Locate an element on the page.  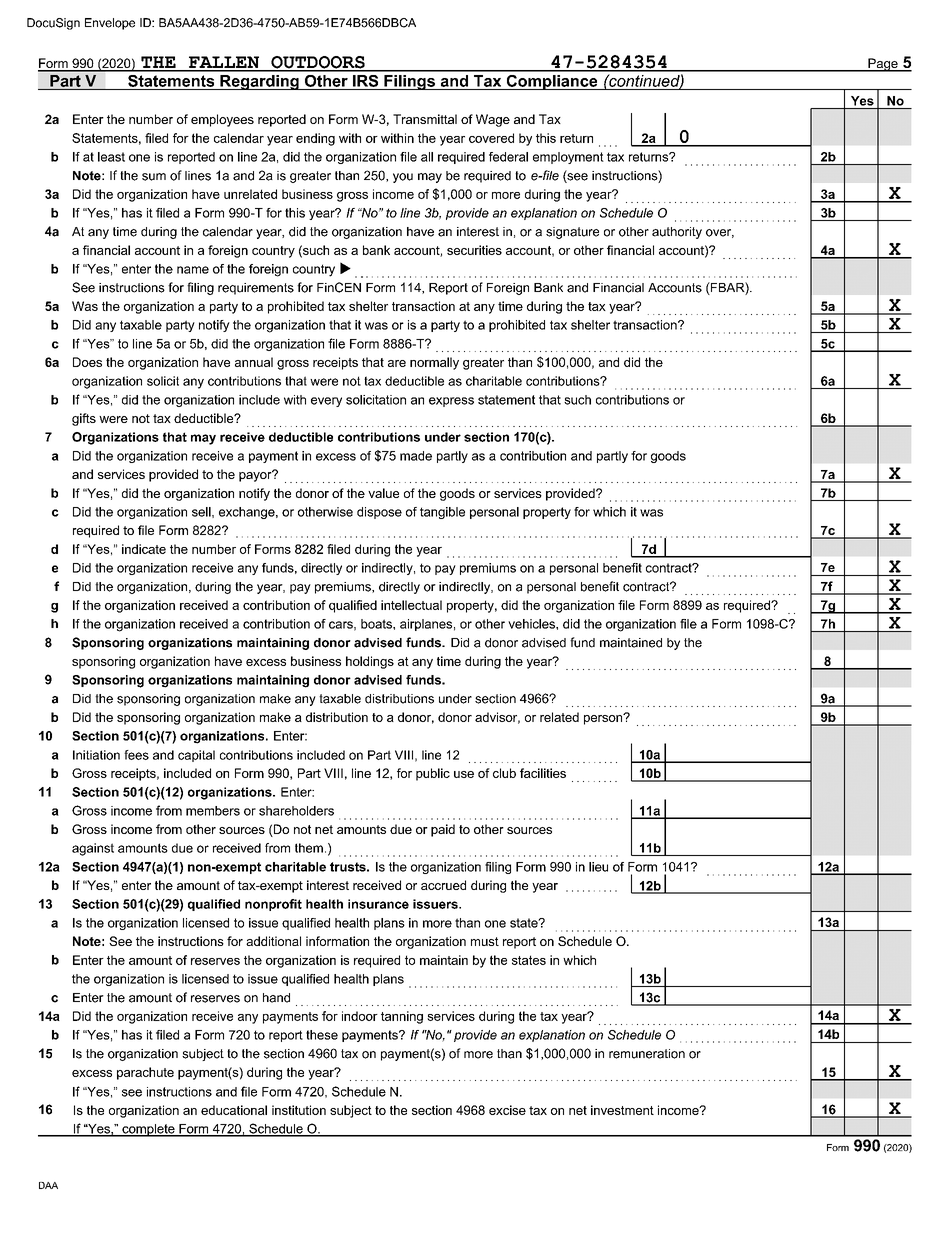
complete is located at coordinates (148, 1130).
